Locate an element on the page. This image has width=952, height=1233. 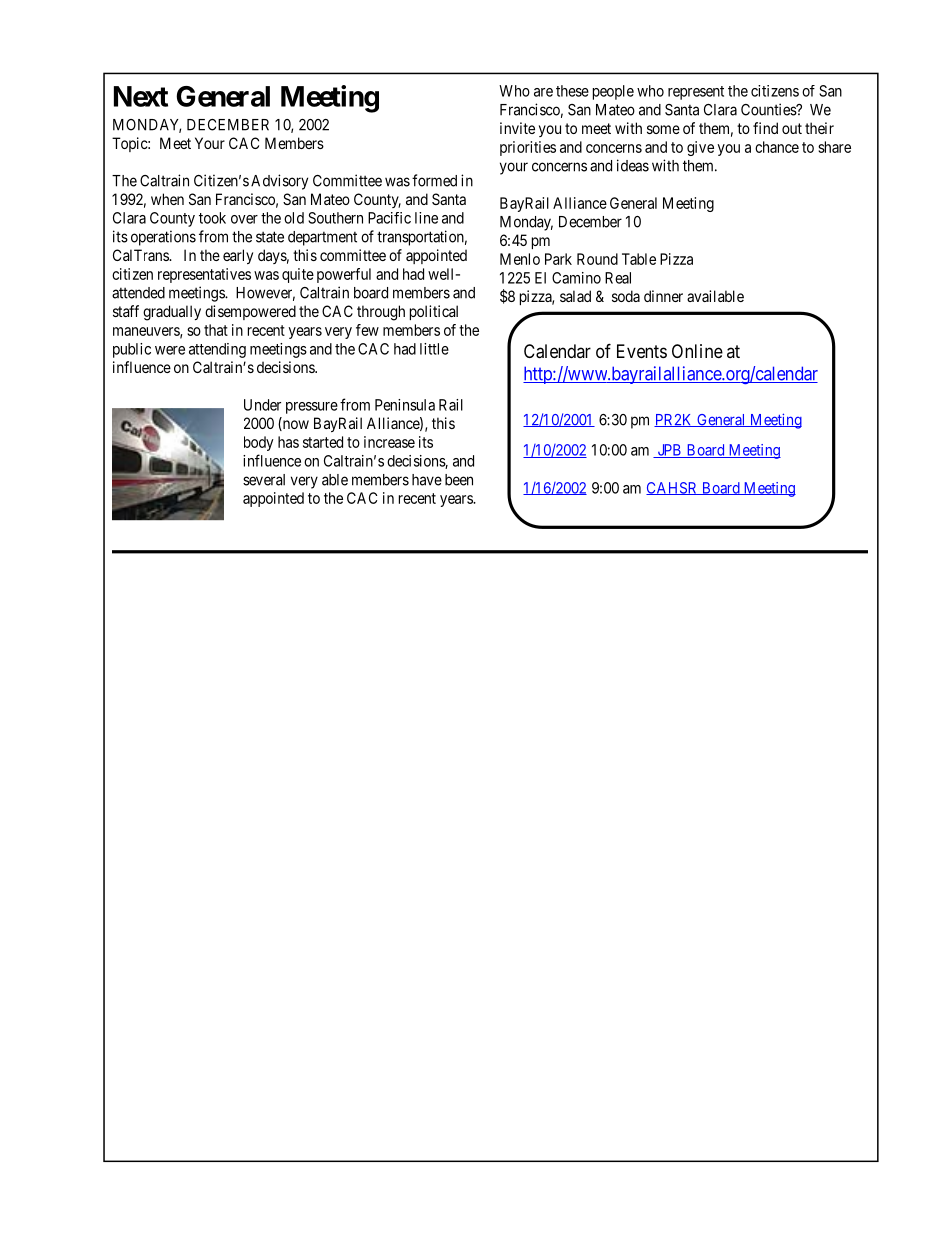
Under is located at coordinates (262, 405).
